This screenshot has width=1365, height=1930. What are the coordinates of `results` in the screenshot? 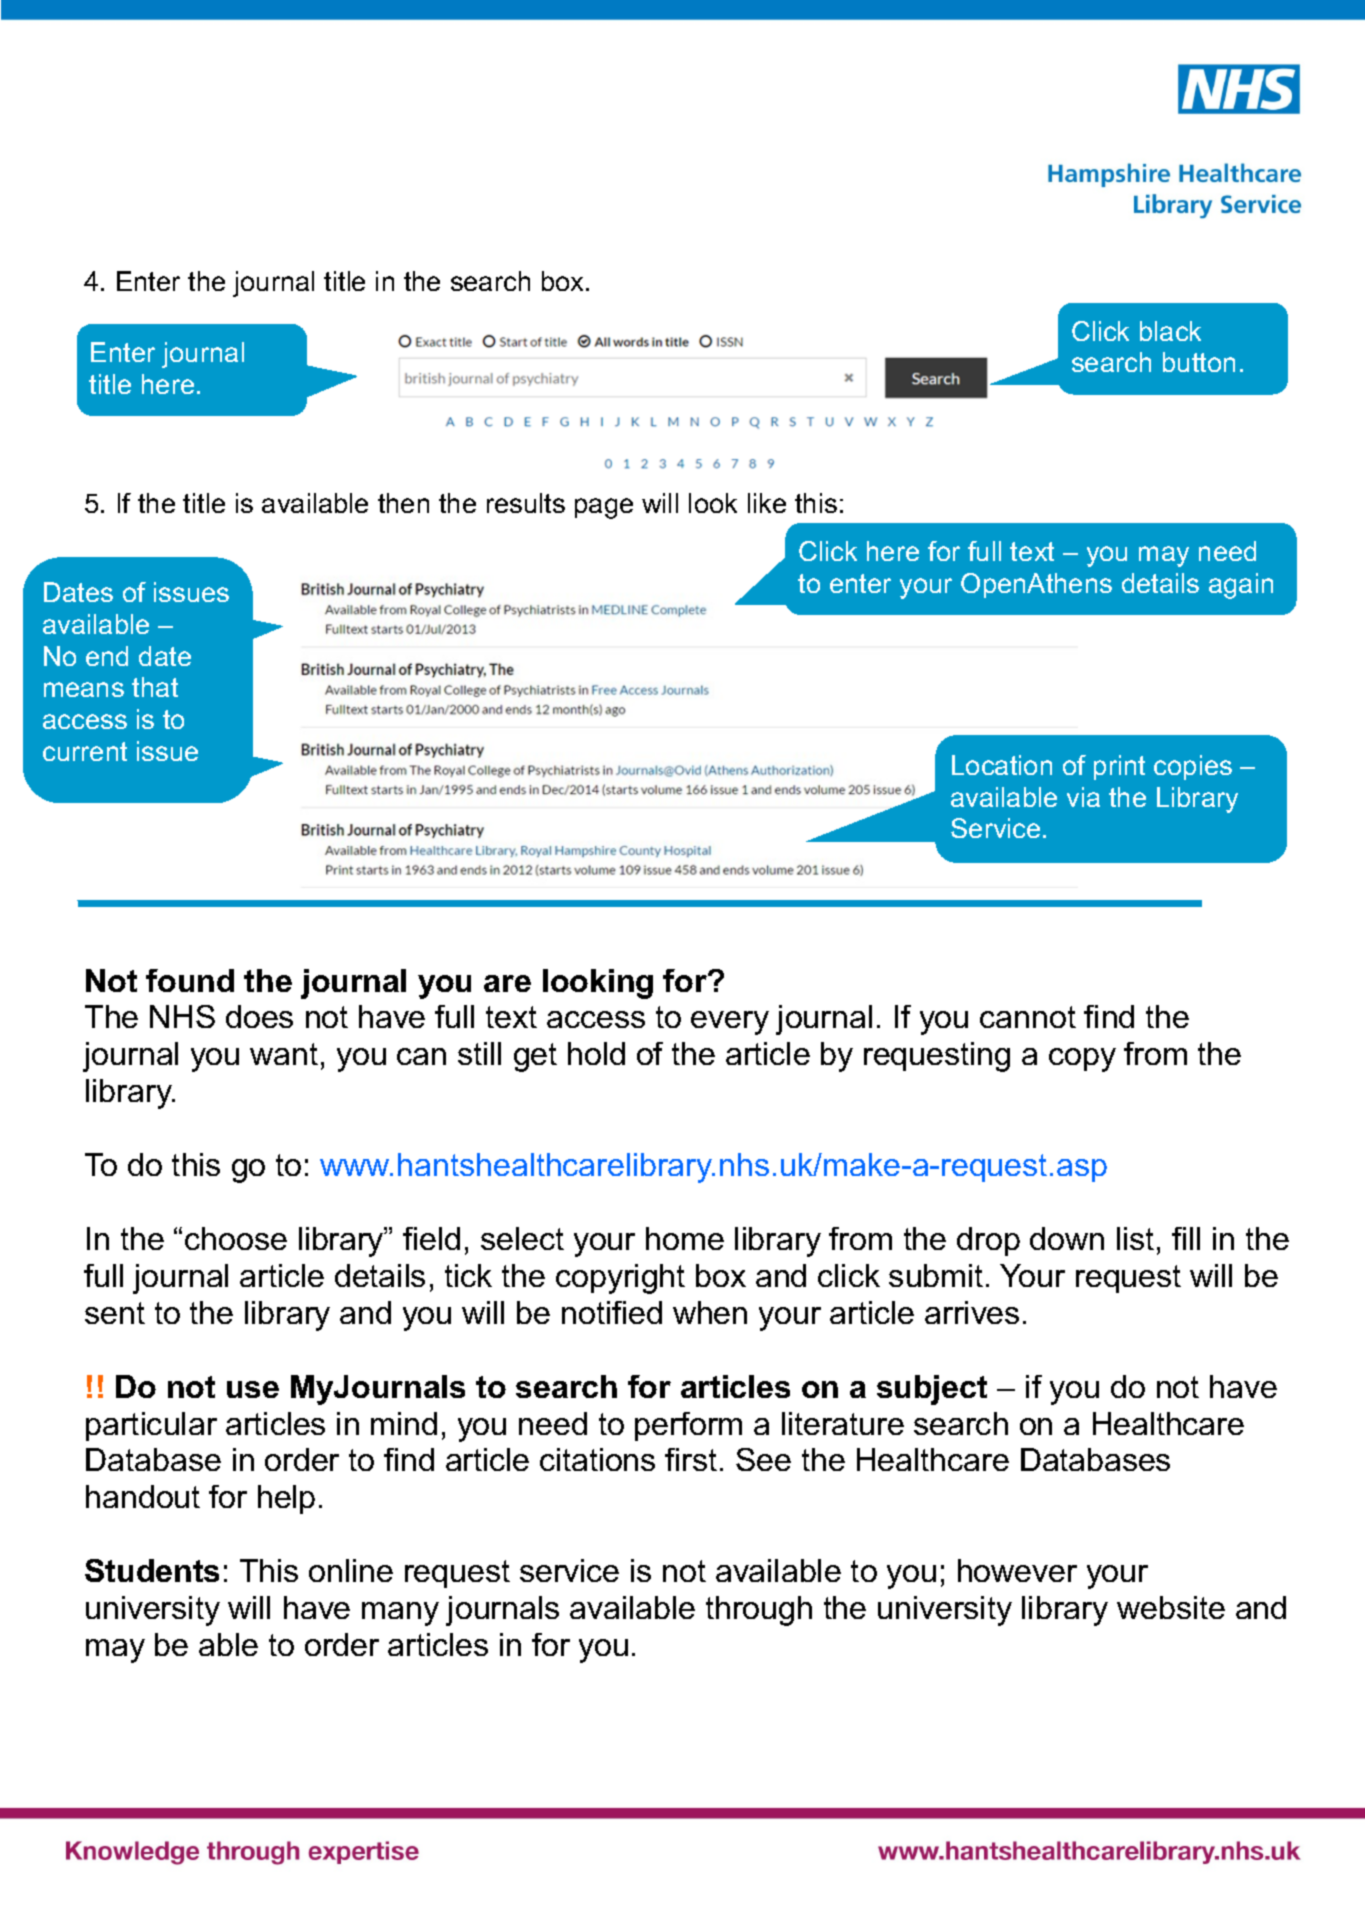 It's located at (526, 503).
